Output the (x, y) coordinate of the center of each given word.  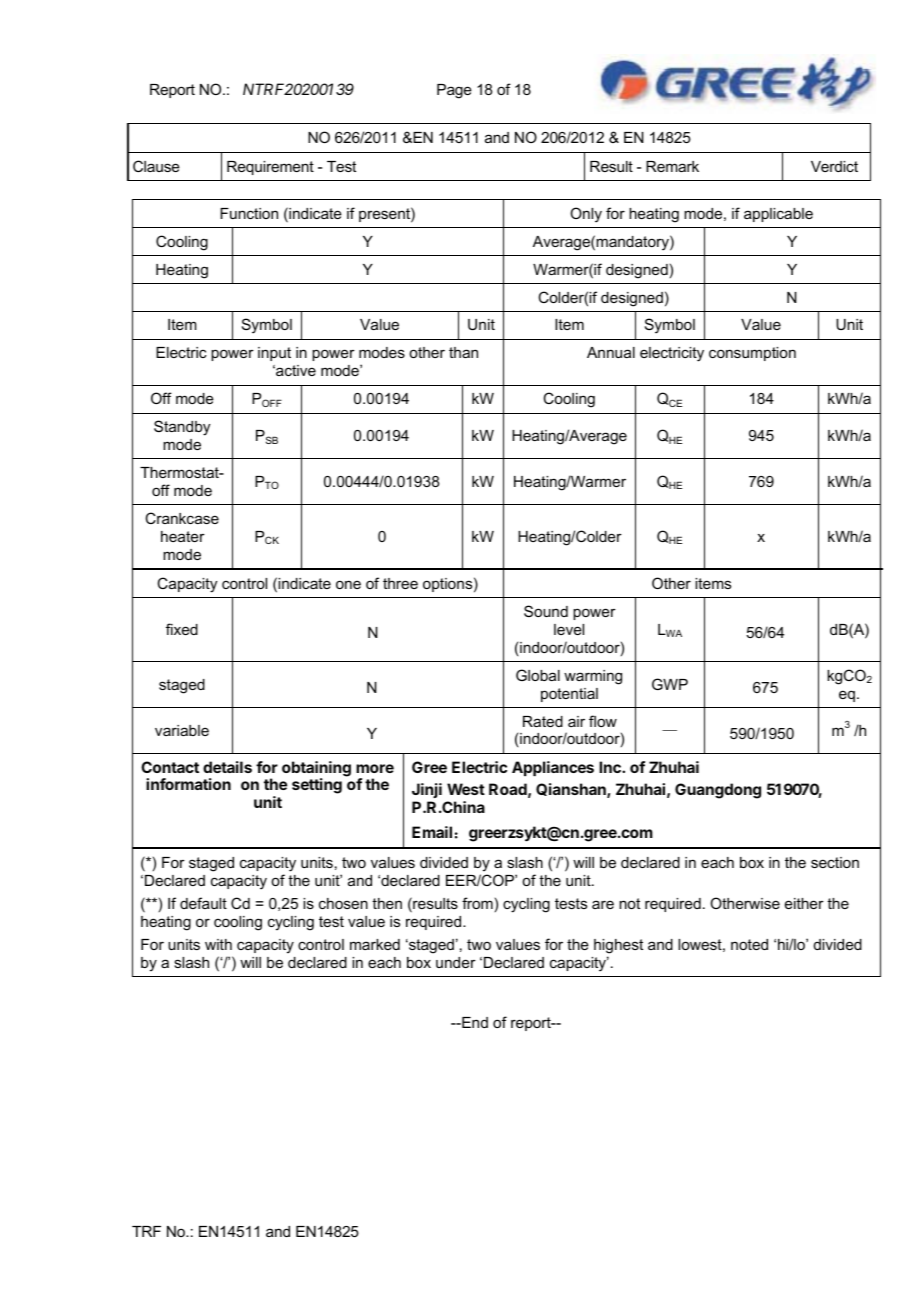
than (463, 352)
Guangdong (718, 791)
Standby (182, 428)
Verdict (834, 166)
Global (538, 675)
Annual (611, 352)
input (274, 354)
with (218, 944)
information (188, 784)
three (400, 583)
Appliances (553, 768)
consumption (752, 354)
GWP (670, 684)
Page (454, 91)
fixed (182, 629)
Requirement (270, 168)
